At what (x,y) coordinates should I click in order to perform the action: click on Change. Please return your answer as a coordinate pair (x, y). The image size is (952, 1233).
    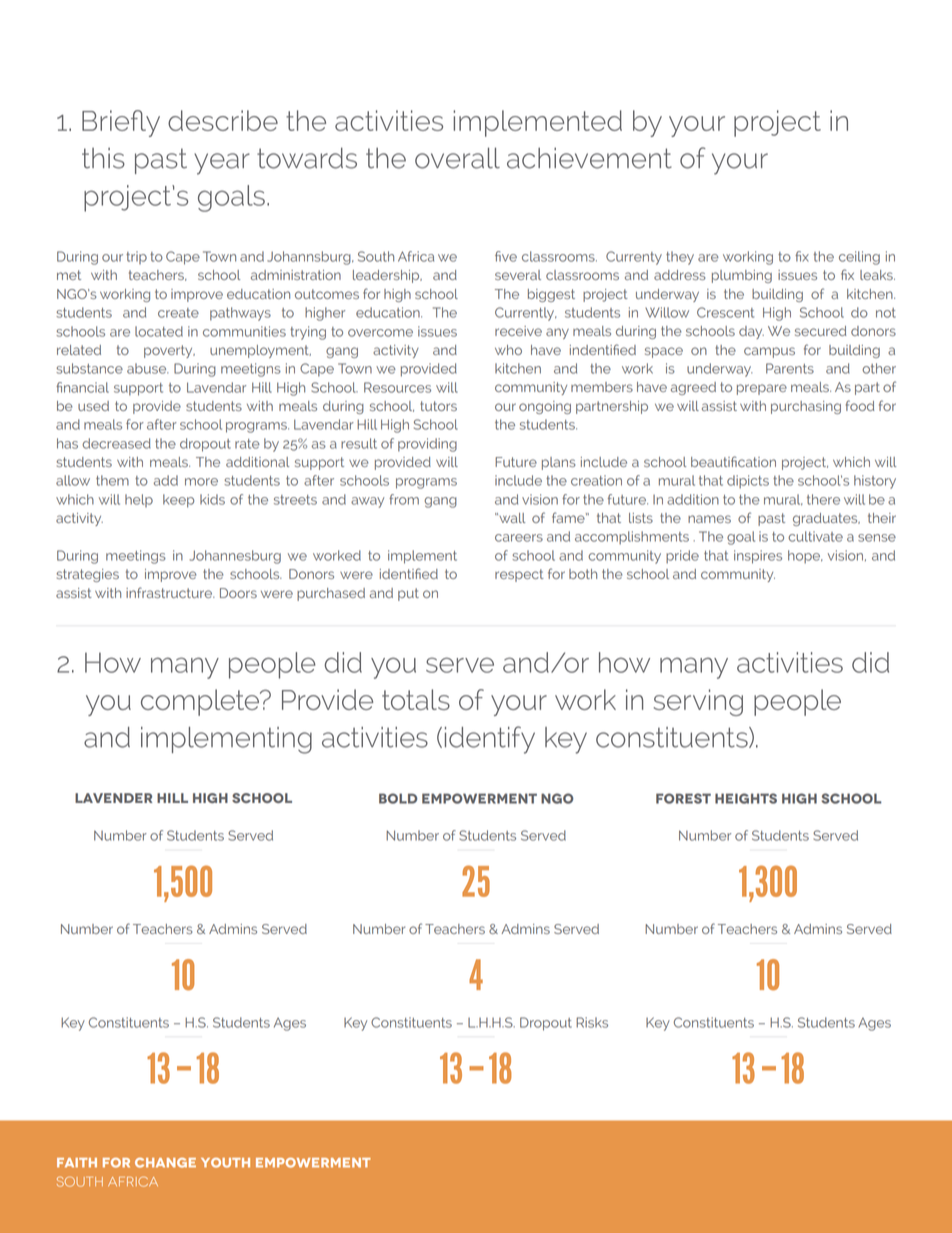
    Looking at the image, I should click on (165, 1163).
